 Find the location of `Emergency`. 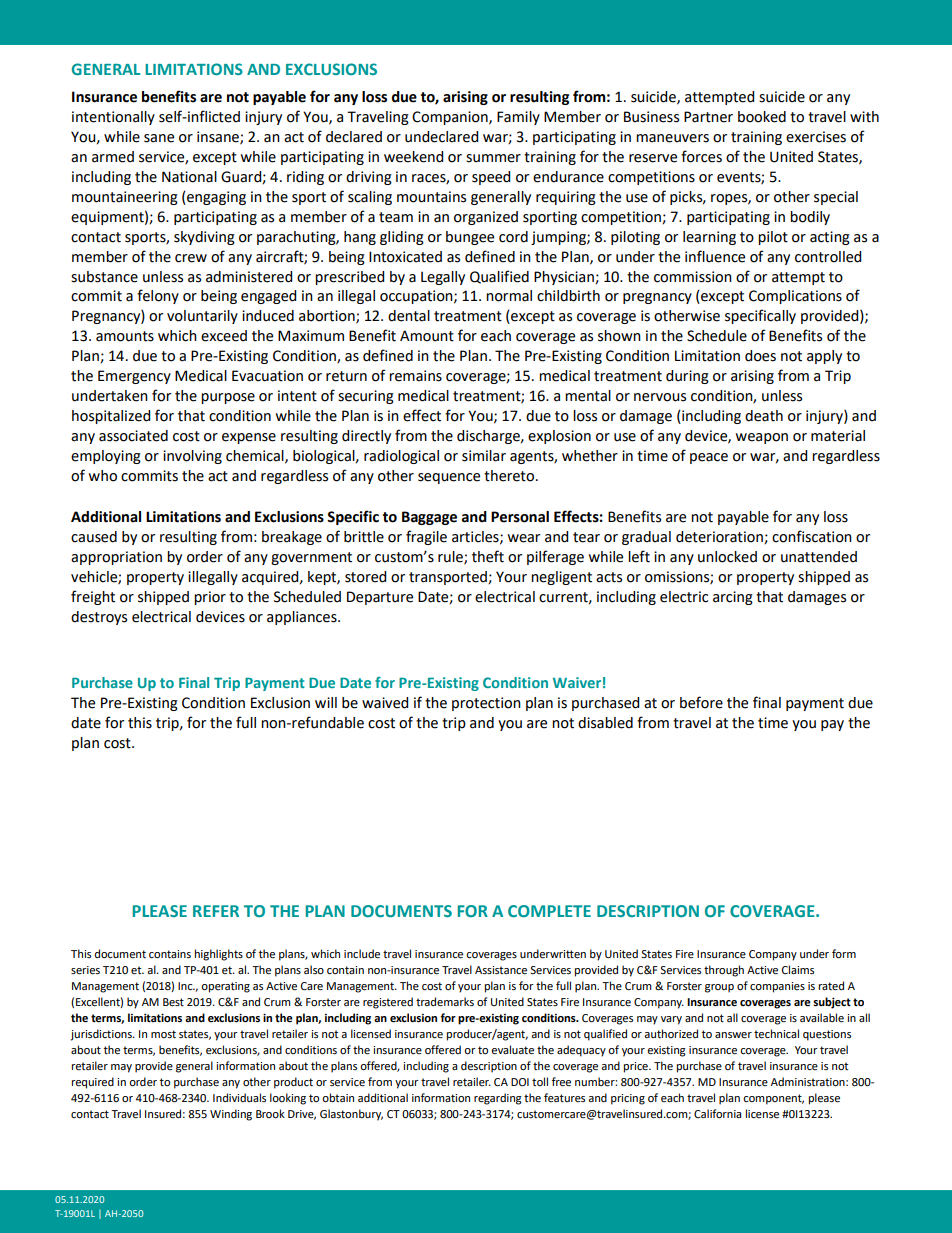

Emergency is located at coordinates (134, 377).
